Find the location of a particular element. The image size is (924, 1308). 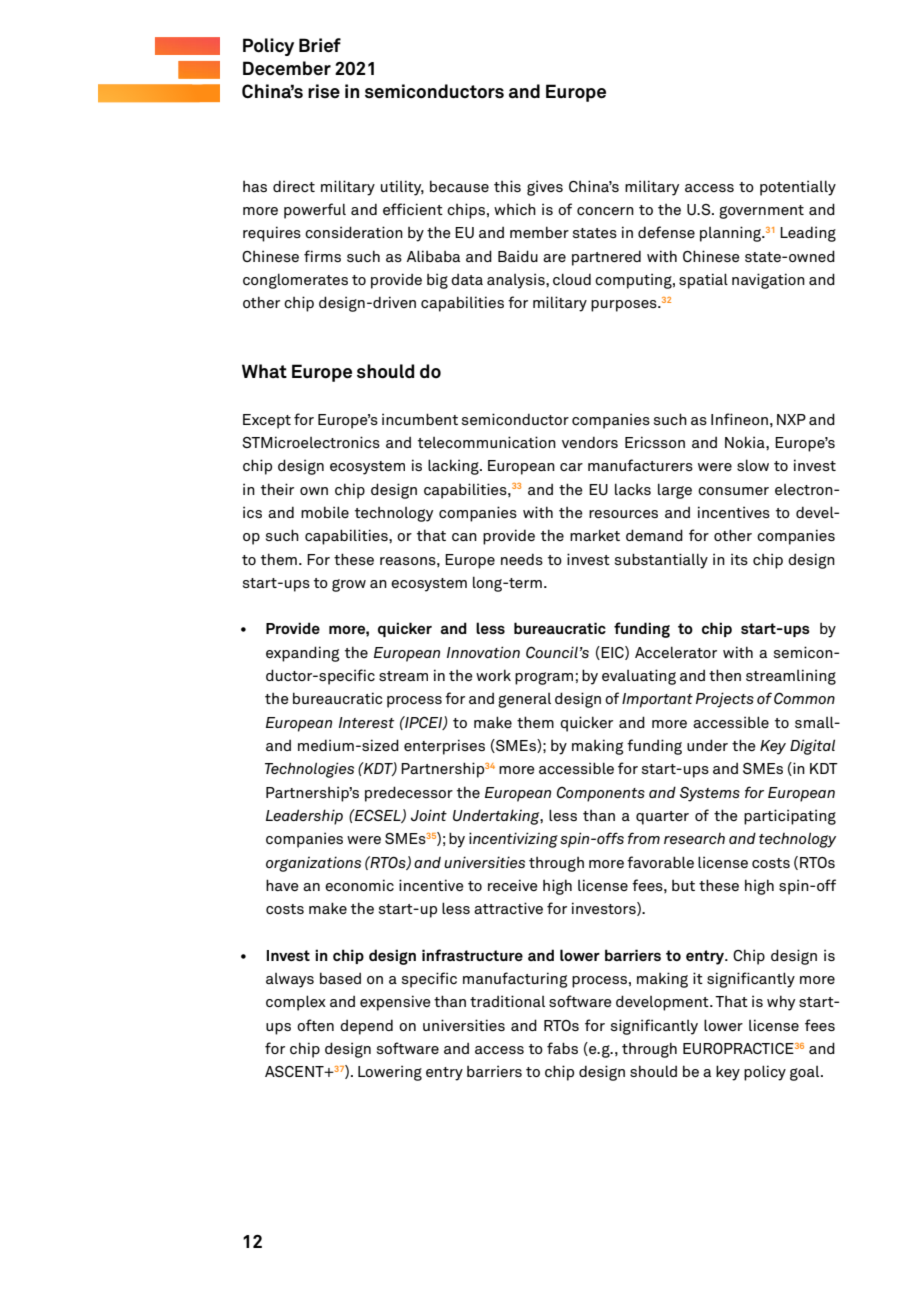

Brief is located at coordinates (320, 45).
